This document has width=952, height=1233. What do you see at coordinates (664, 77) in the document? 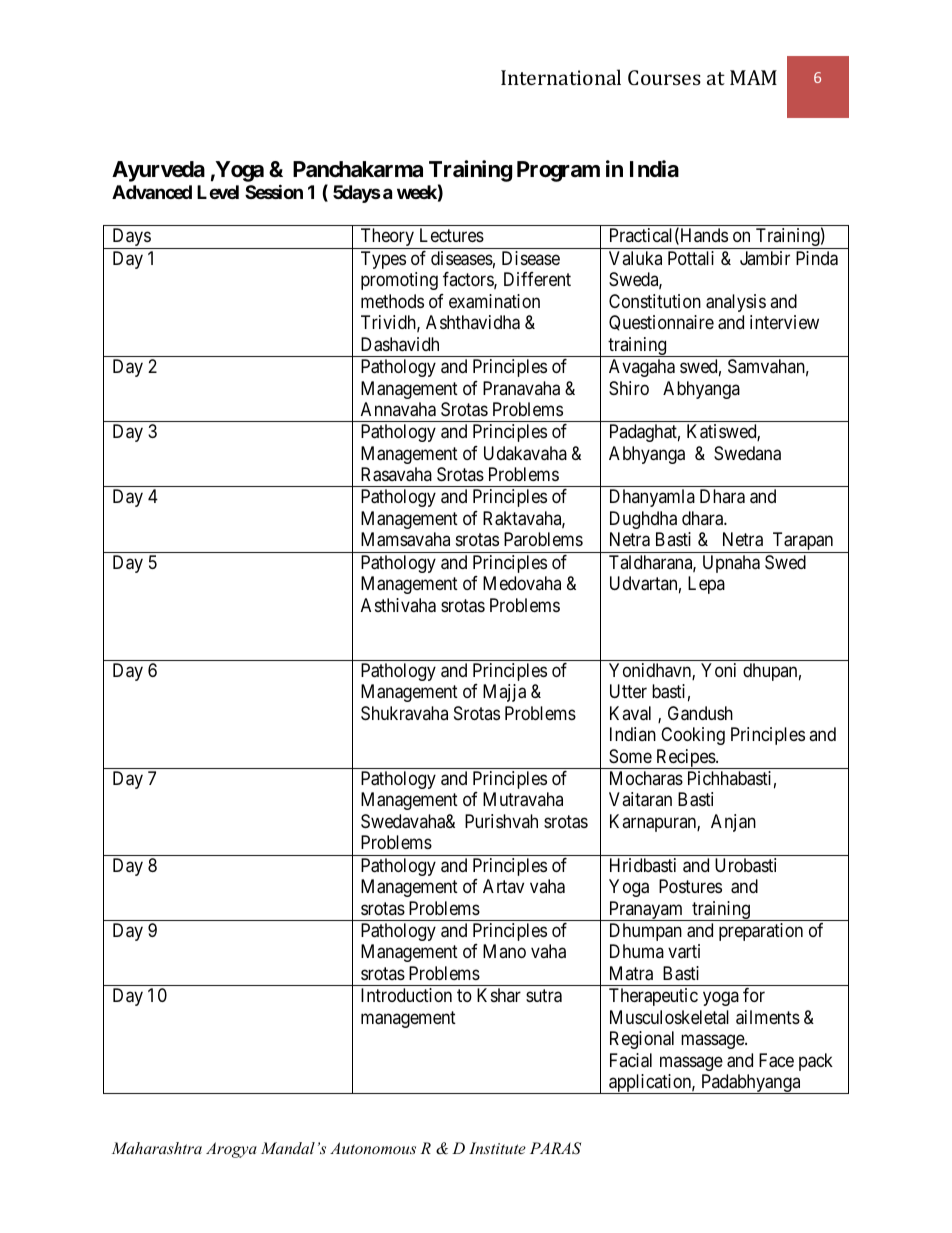
I see `Courses` at bounding box center [664, 77].
